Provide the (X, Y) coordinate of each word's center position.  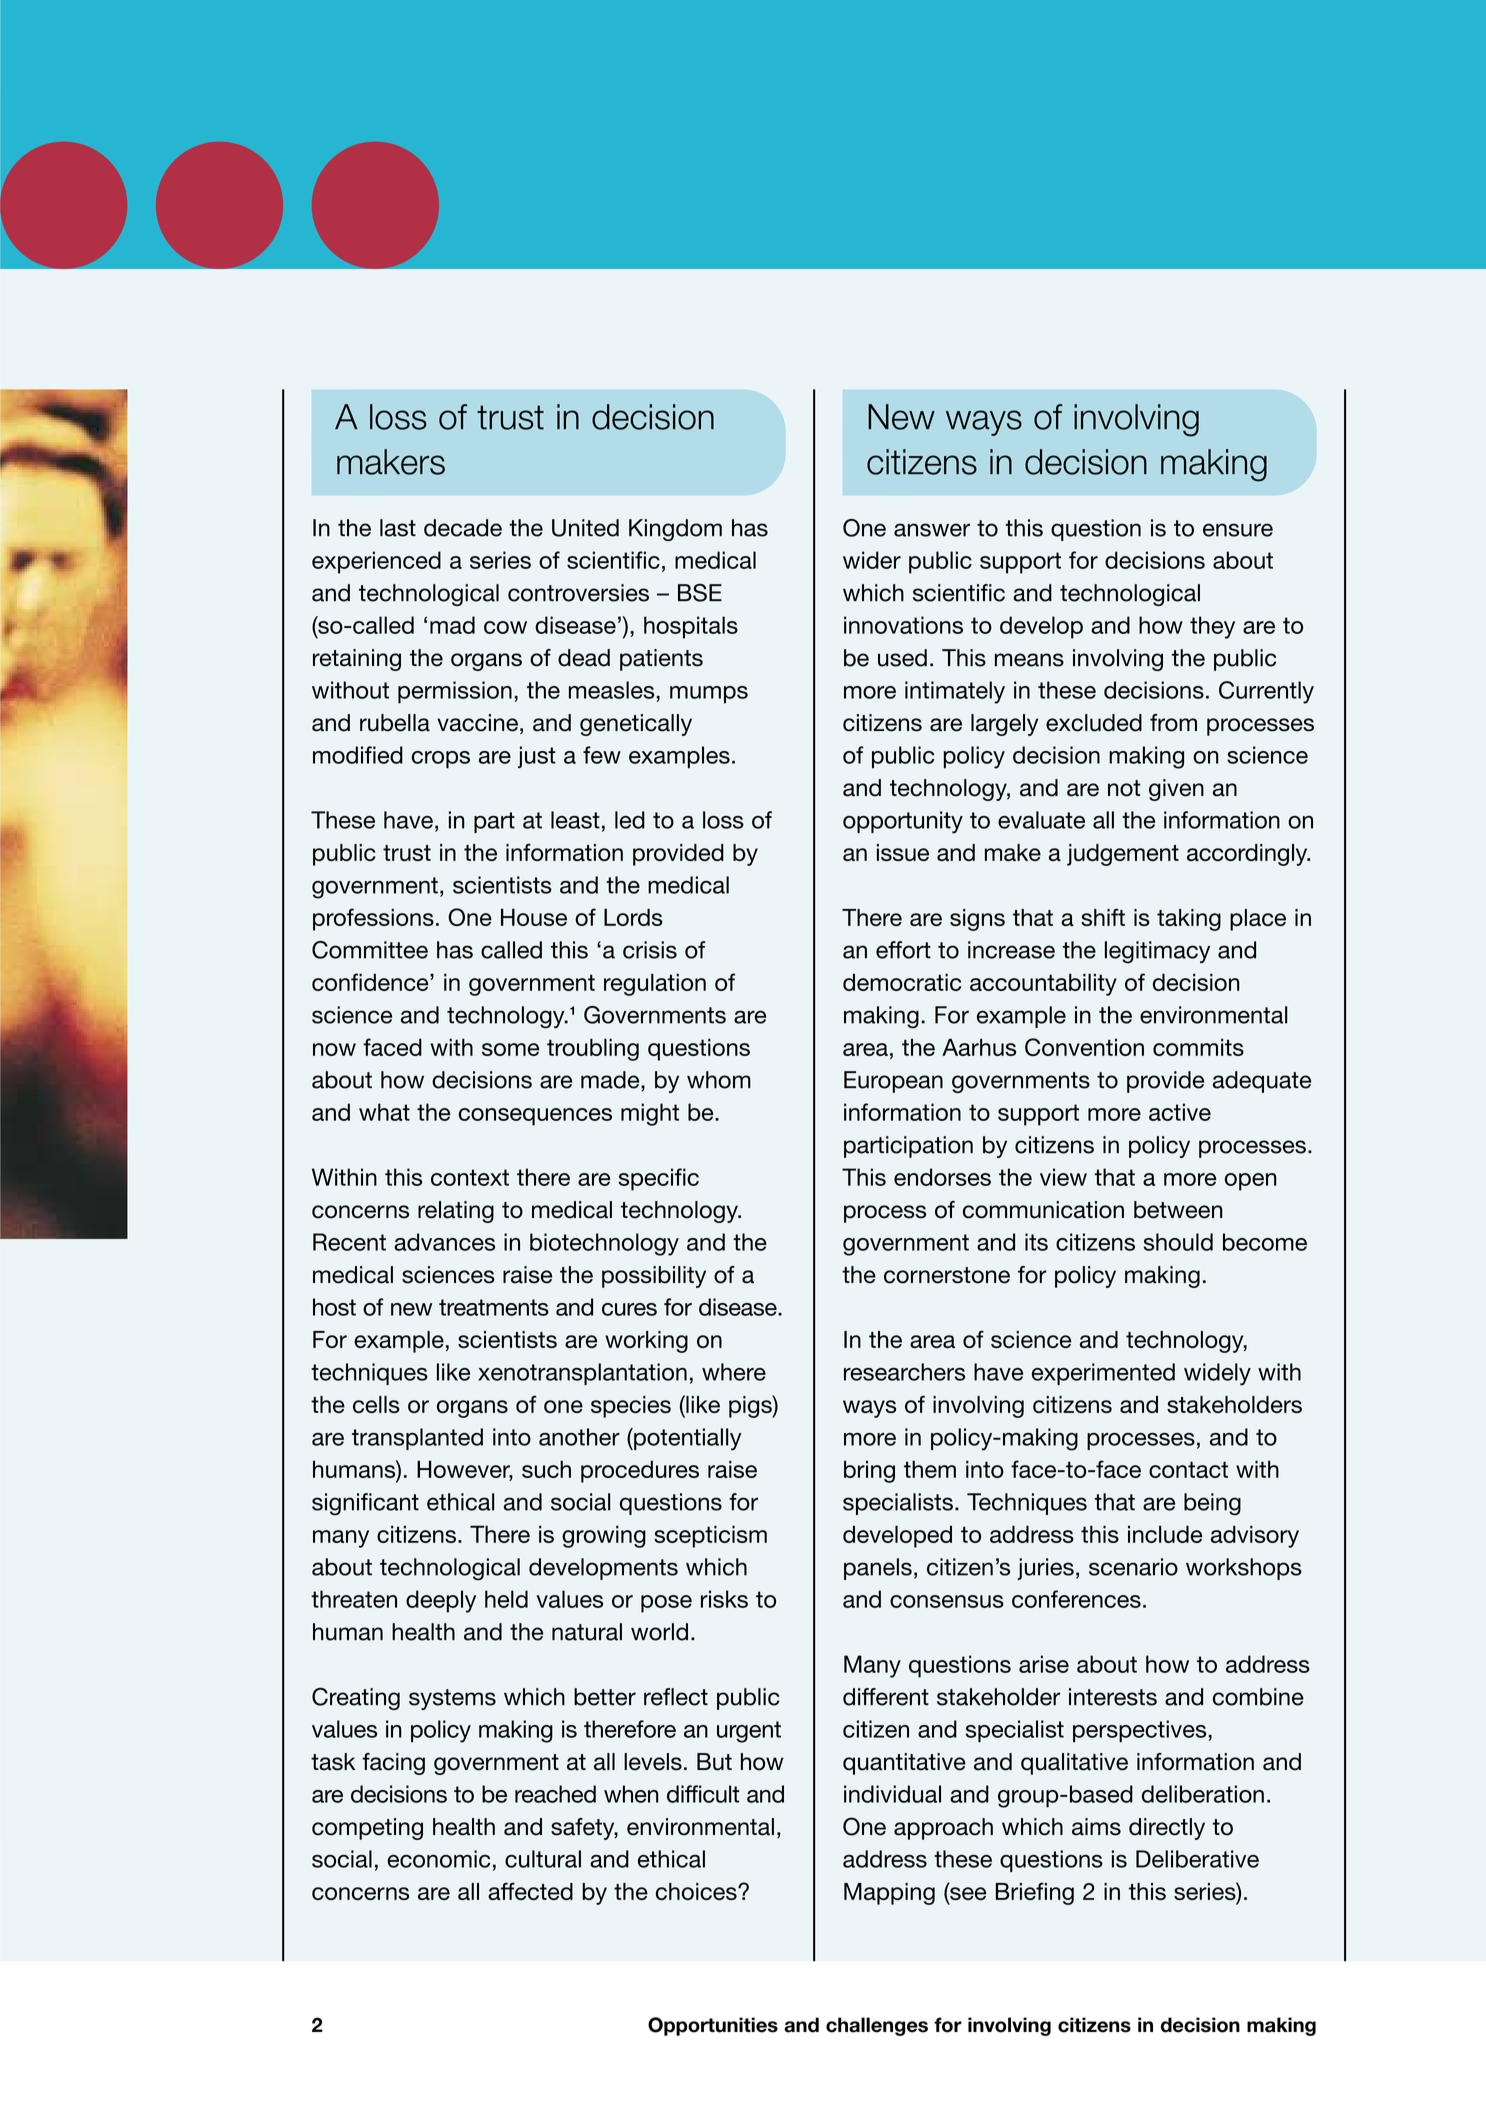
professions (373, 919)
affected (530, 1891)
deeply (441, 1601)
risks (724, 1599)
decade (463, 528)
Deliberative (1197, 1859)
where (734, 1372)
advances (444, 1242)
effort (903, 950)
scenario (1133, 1567)
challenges (877, 2026)
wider (872, 560)
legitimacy (1157, 952)
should (1178, 1242)
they (1212, 627)
